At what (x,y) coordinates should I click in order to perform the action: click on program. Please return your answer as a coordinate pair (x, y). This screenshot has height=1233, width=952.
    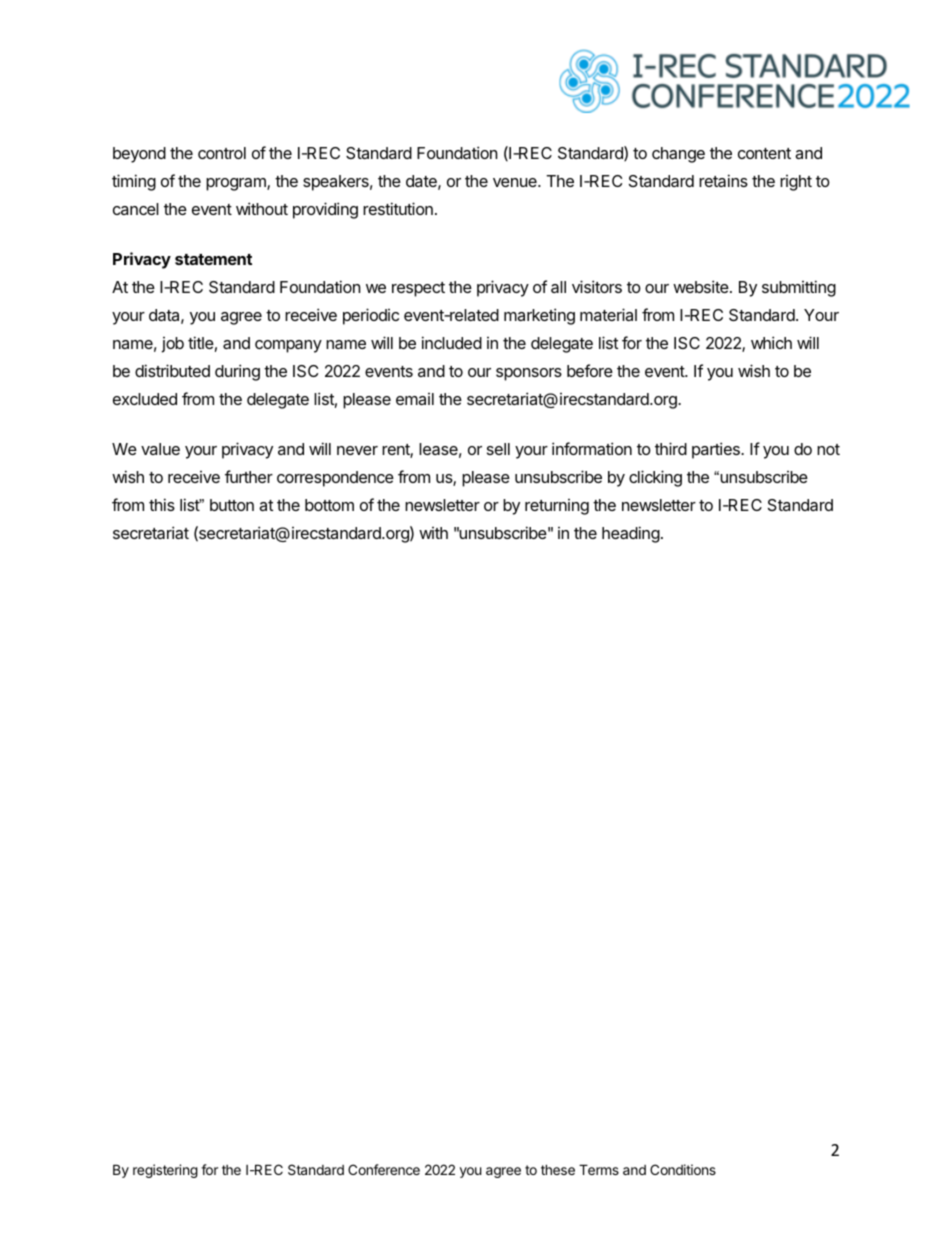
    Looking at the image, I should click on (237, 184).
